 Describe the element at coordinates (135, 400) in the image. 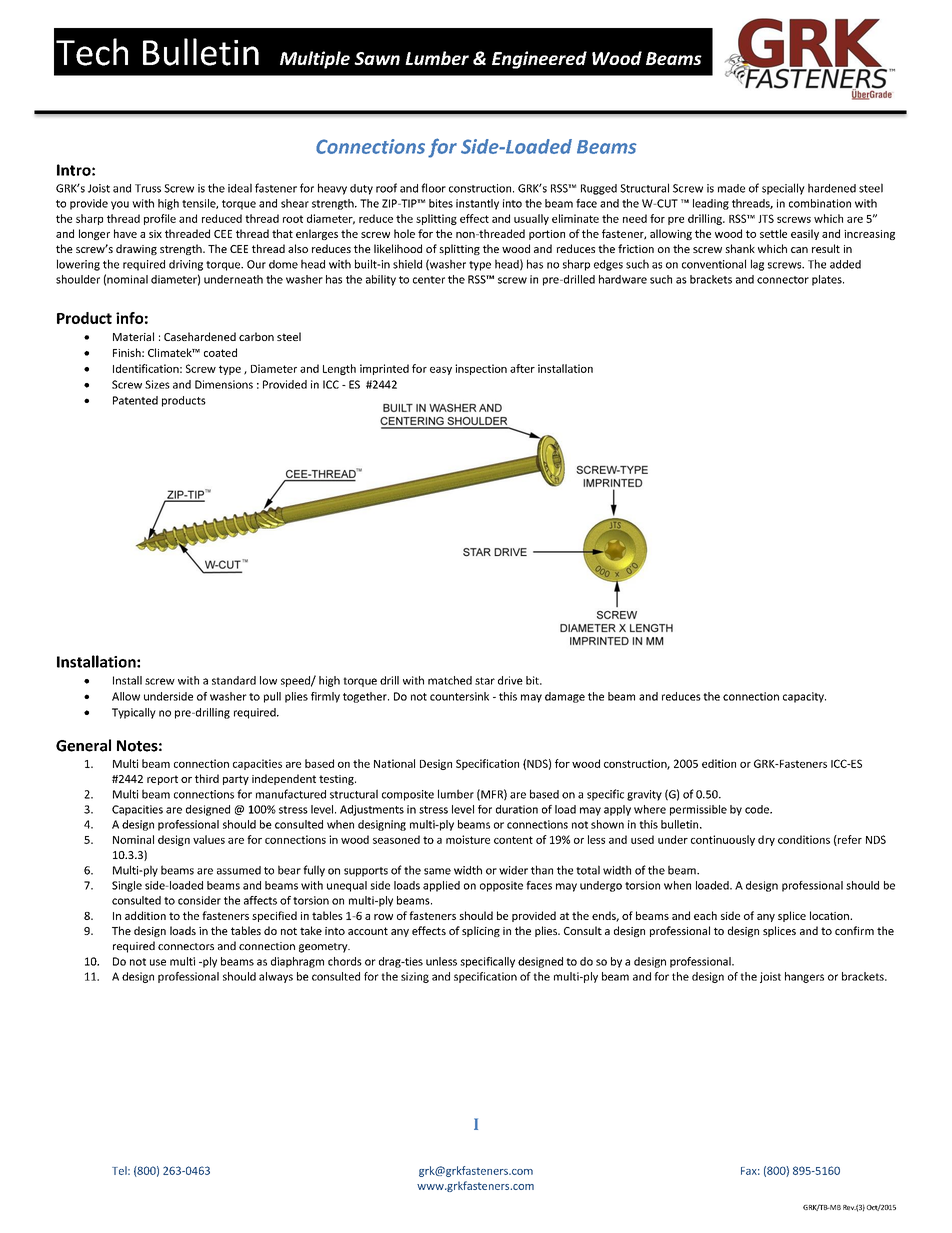

I see `Patented` at that location.
